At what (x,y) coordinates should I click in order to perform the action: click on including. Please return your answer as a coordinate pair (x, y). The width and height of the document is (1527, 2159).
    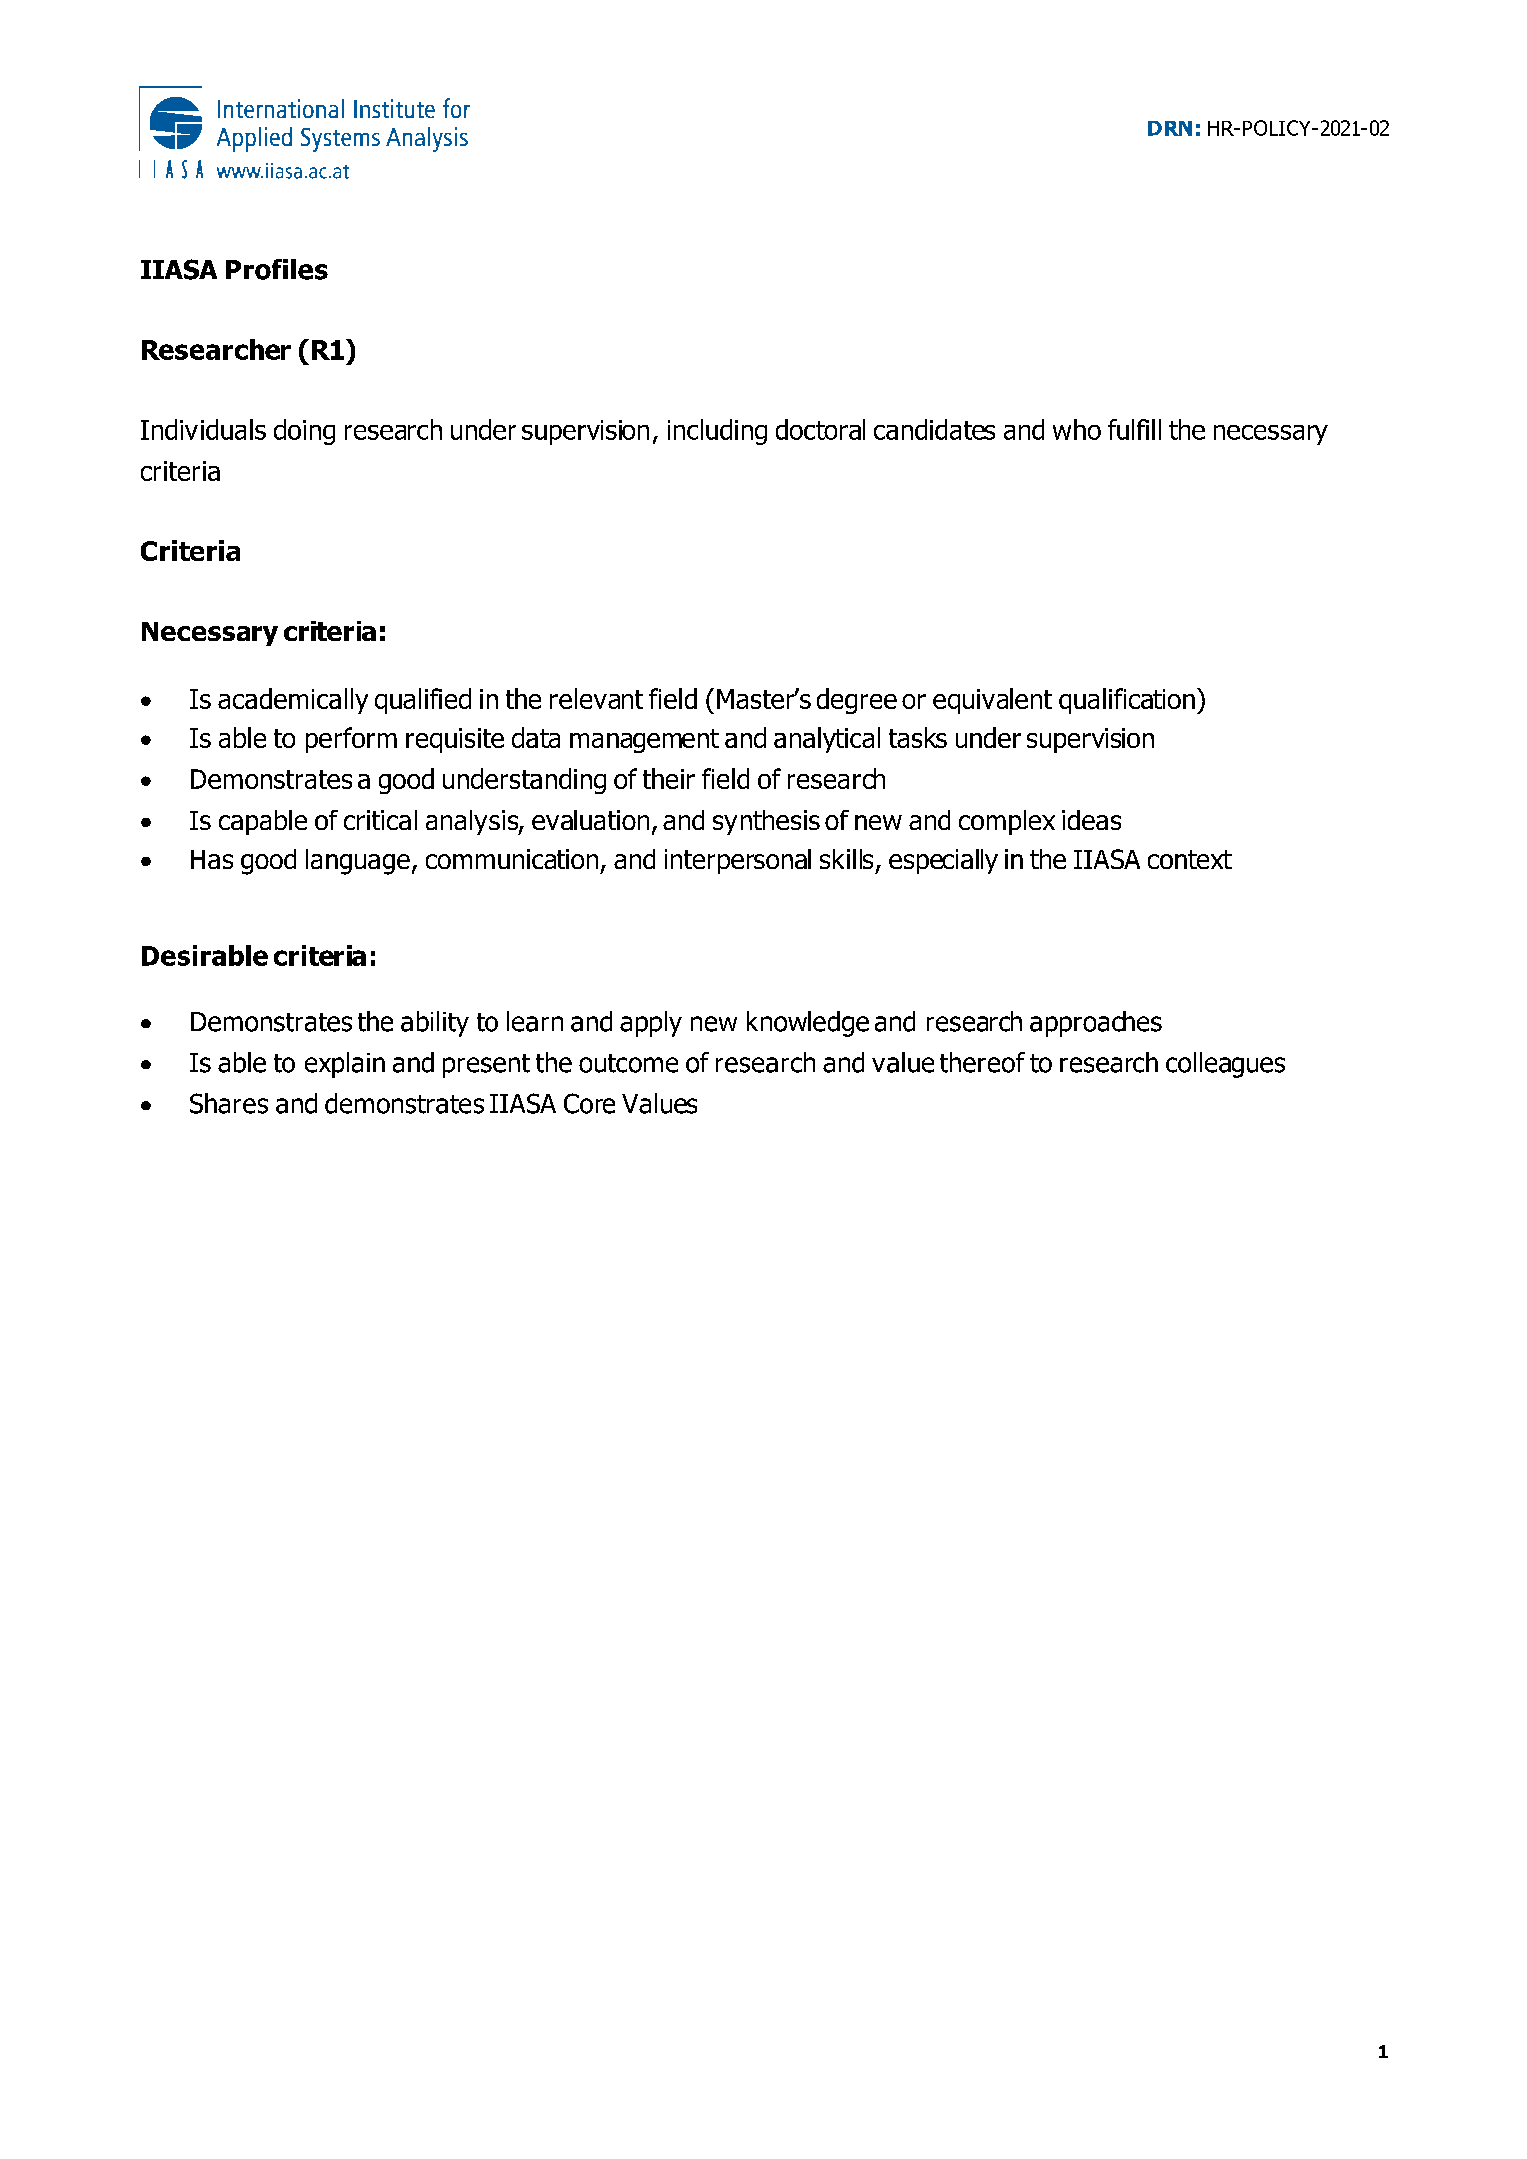
    Looking at the image, I should click on (717, 432).
